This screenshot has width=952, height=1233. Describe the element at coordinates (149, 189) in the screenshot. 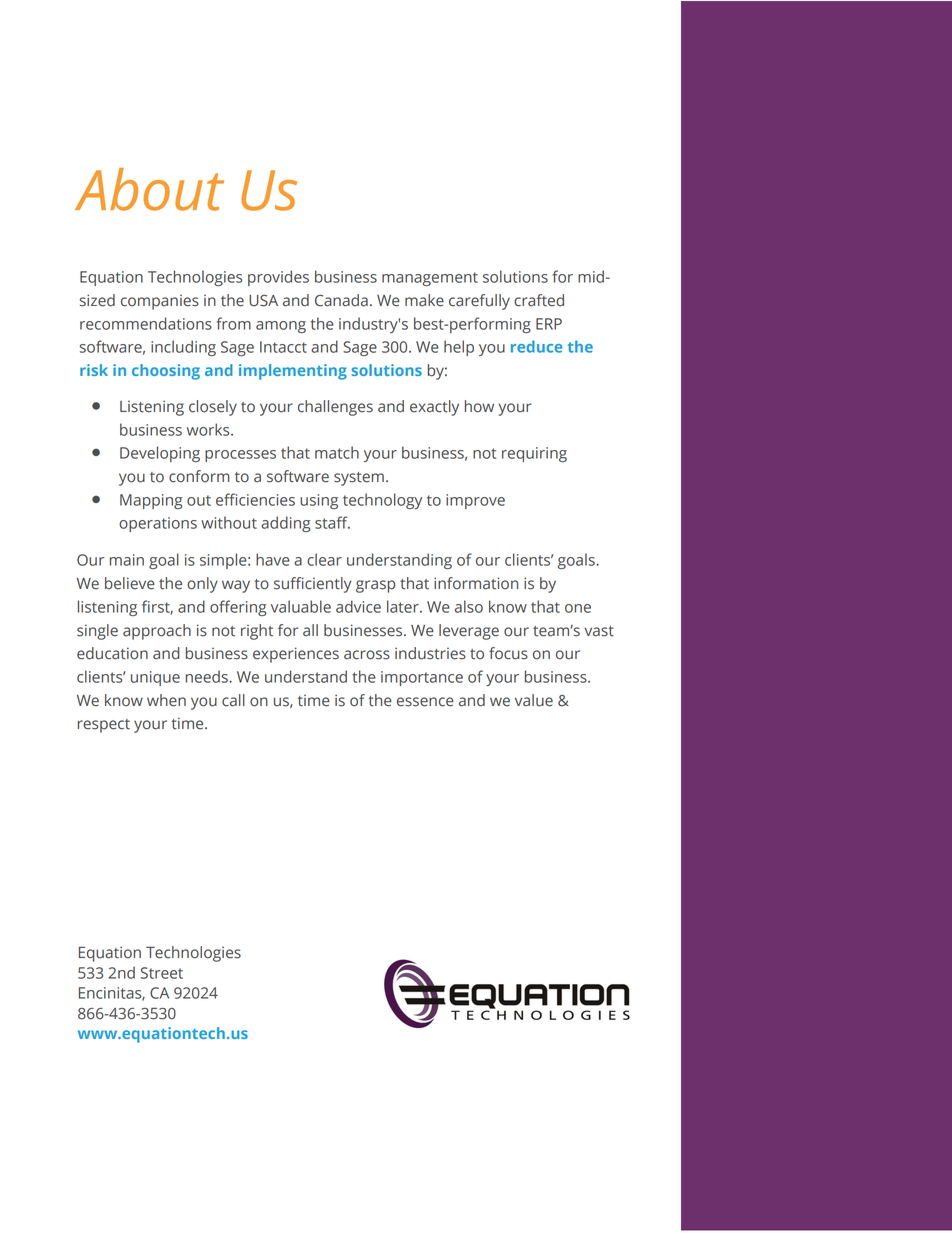

I see `About` at that location.
